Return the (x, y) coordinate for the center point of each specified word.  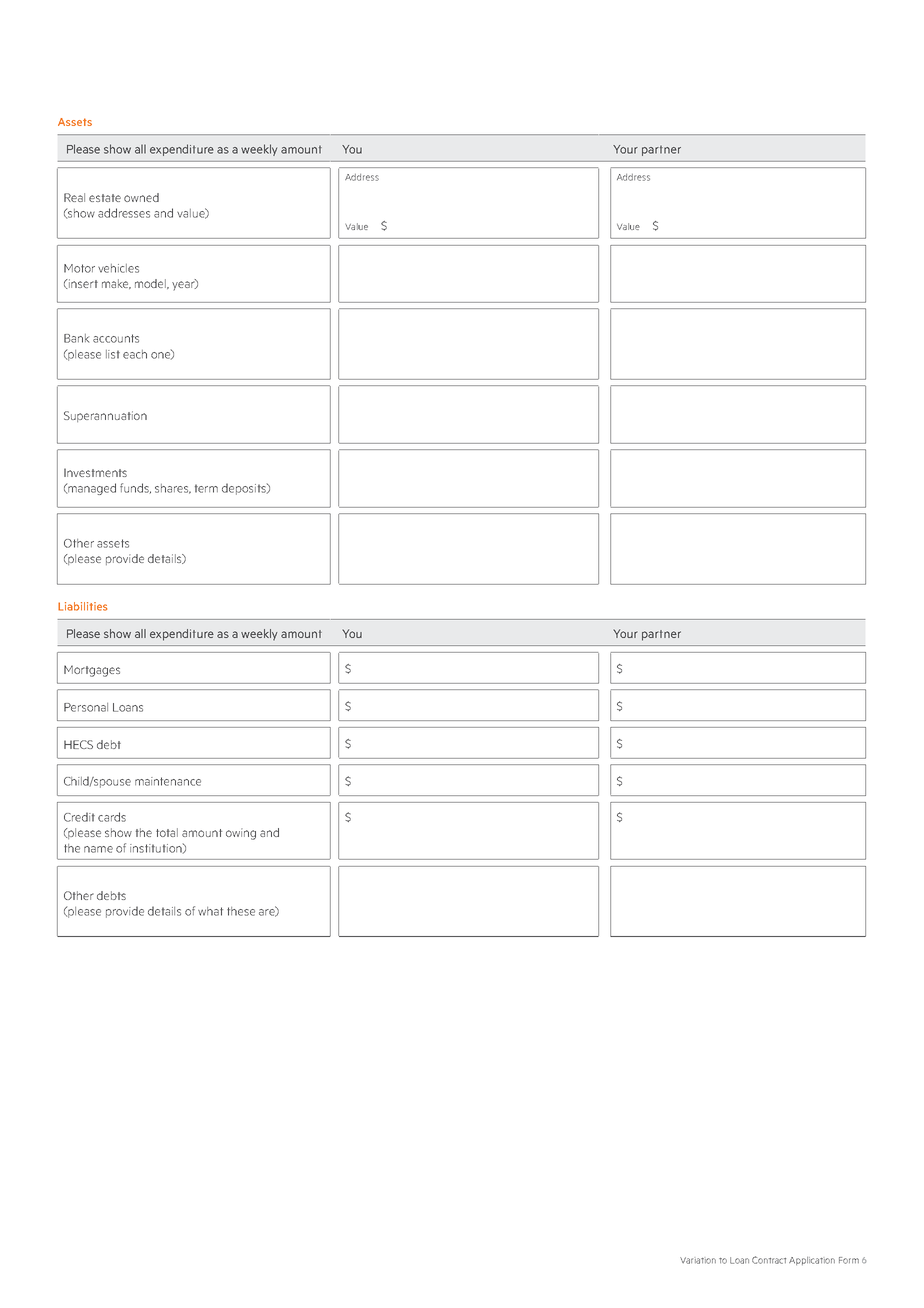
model (152, 284)
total (167, 832)
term (206, 488)
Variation (698, 1260)
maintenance (168, 781)
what (210, 911)
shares (173, 489)
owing (241, 834)
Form (849, 1260)
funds (135, 488)
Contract (769, 1260)
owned (141, 197)
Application (812, 1261)
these (241, 911)
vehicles (118, 268)
